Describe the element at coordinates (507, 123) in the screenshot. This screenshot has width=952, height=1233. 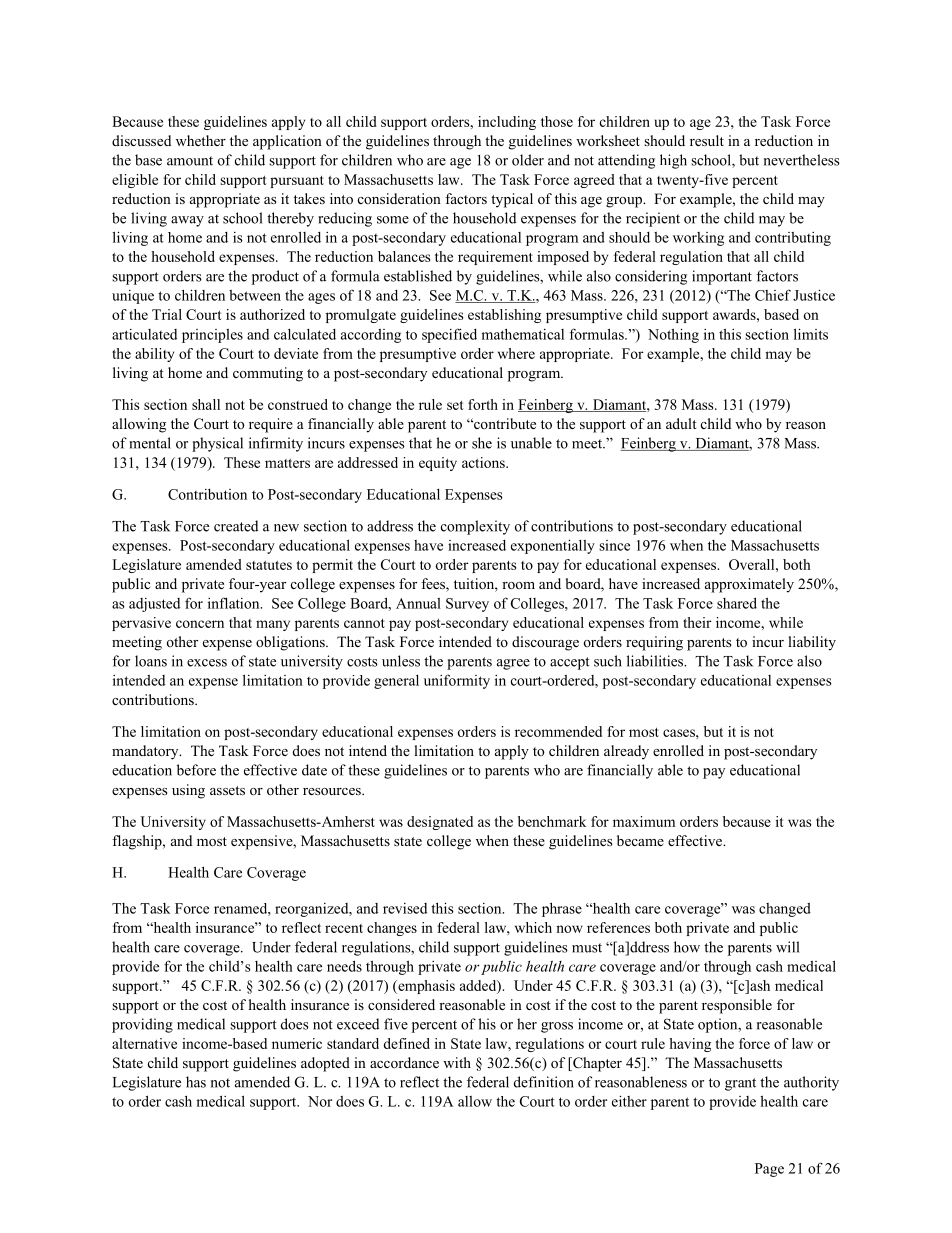
I see `including` at that location.
